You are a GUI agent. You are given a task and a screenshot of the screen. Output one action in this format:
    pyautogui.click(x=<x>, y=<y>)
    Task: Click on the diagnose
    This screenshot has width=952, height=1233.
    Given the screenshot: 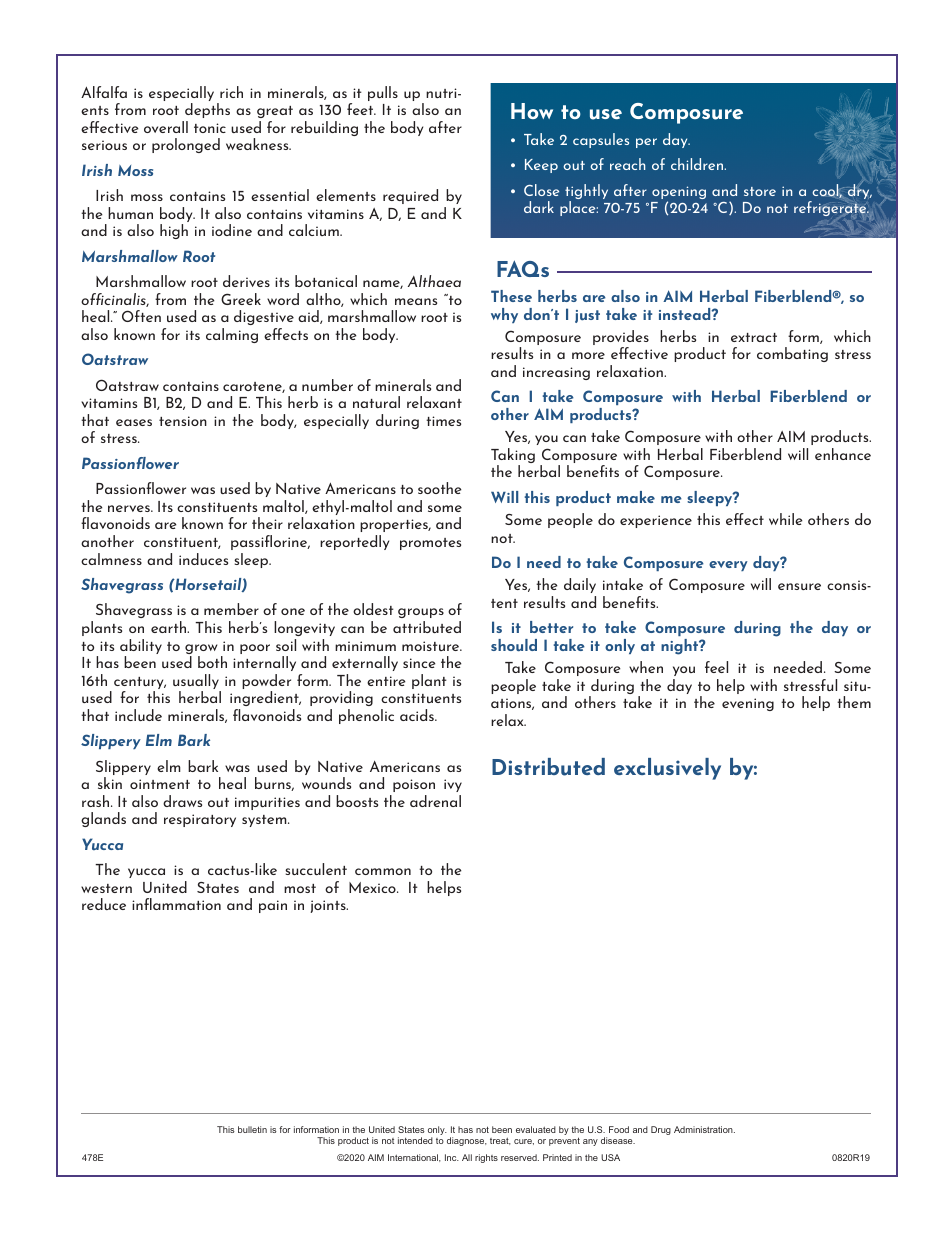 What is the action you would take?
    pyautogui.click(x=467, y=1141)
